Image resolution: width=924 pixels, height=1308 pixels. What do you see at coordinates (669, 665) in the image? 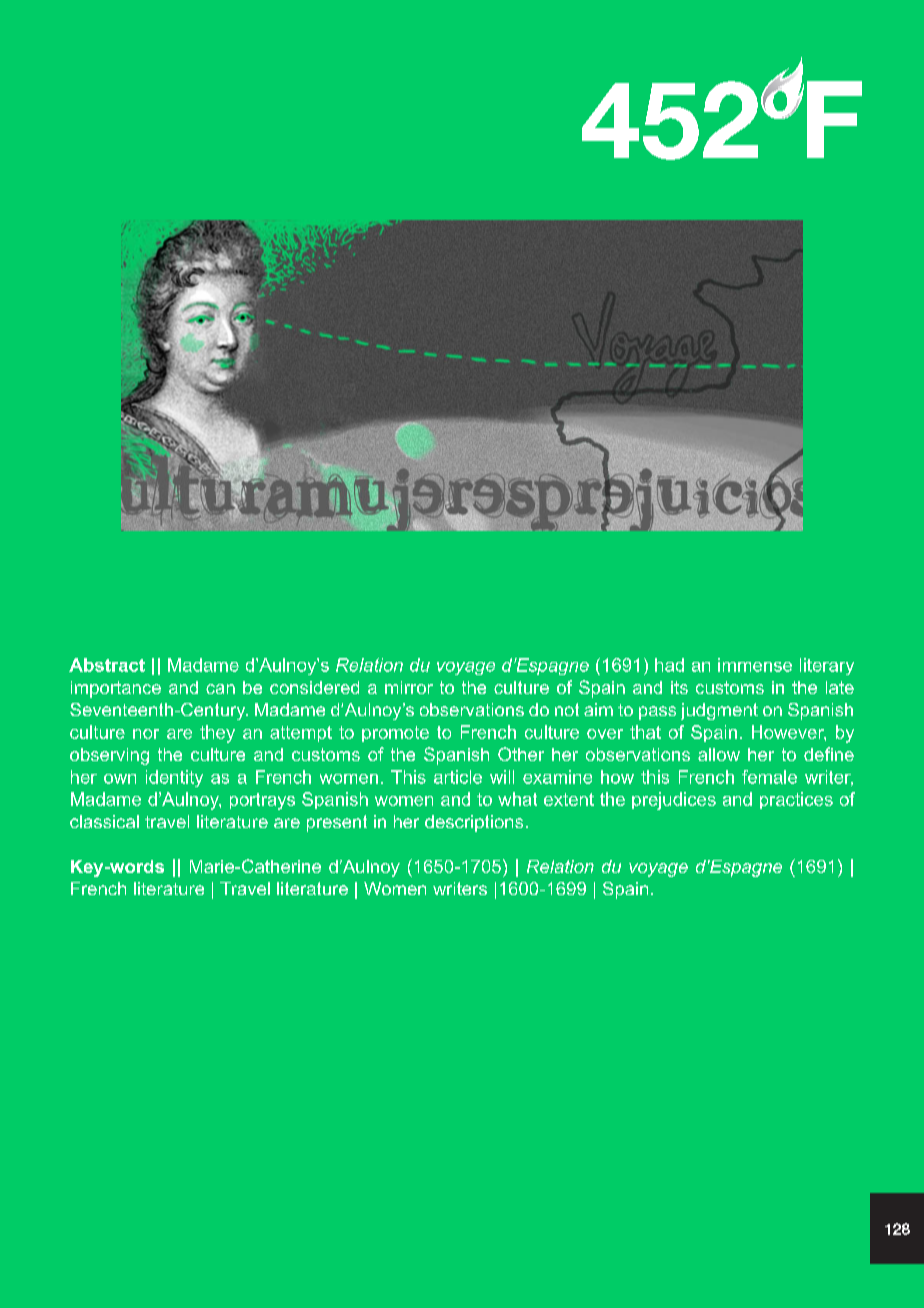
I see `had` at bounding box center [669, 665].
